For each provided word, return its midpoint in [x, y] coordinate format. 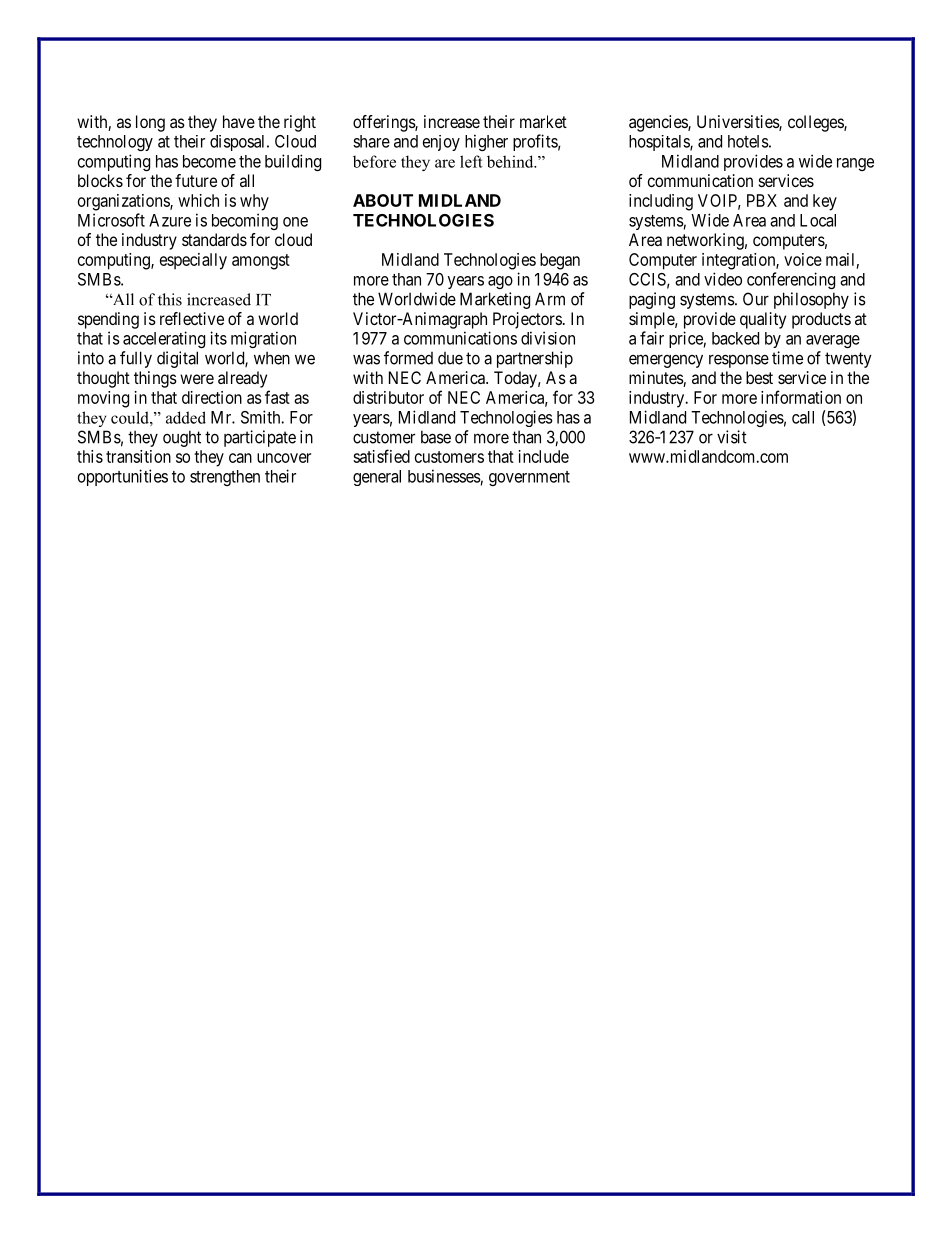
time [787, 358]
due [450, 358]
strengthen [225, 478]
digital [177, 359]
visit [732, 437]
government [529, 478]
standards [214, 239]
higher [486, 142]
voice [803, 259]
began [560, 261]
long [150, 123]
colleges [816, 123]
